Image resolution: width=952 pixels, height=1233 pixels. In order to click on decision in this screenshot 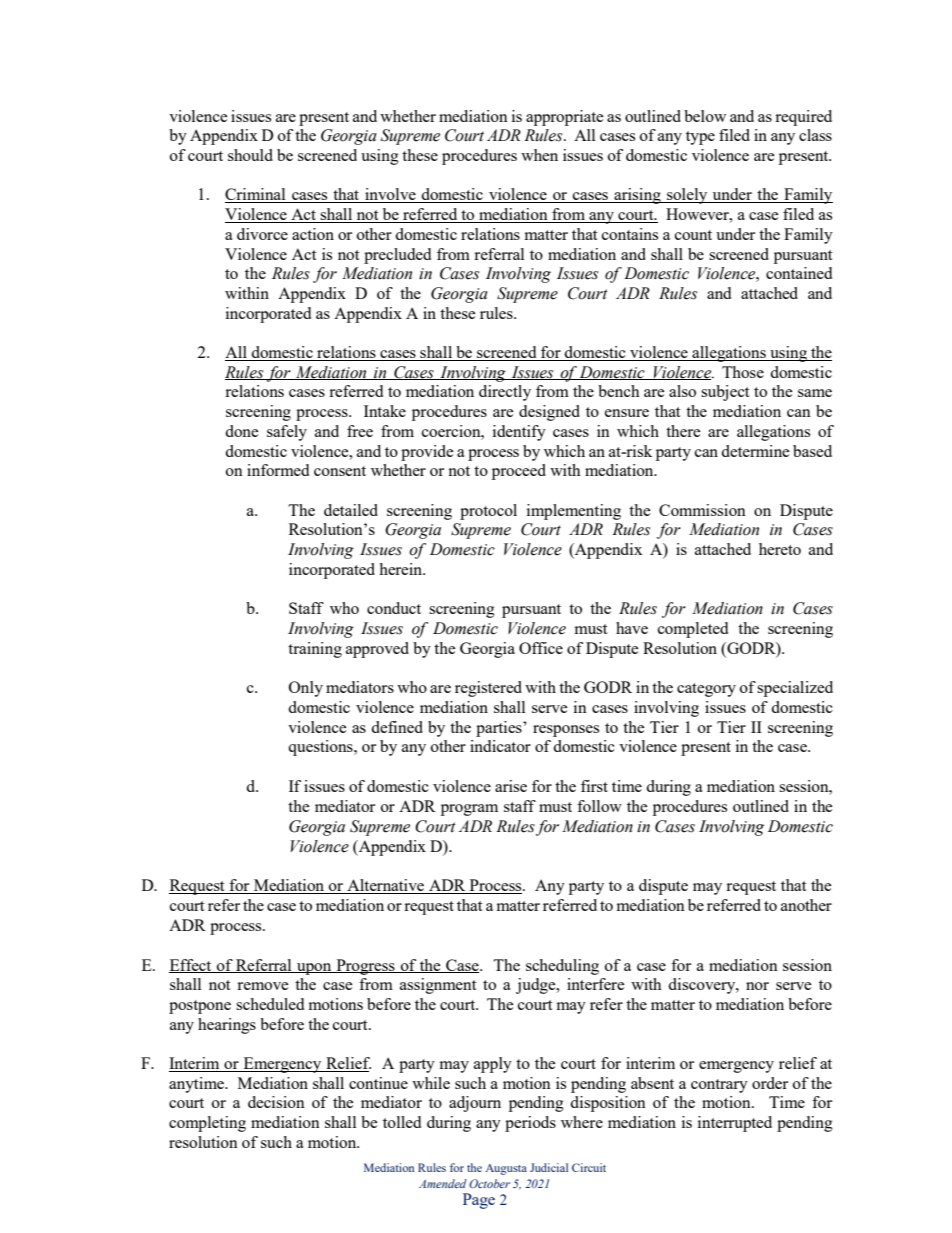, I will do `click(276, 1102)`.
